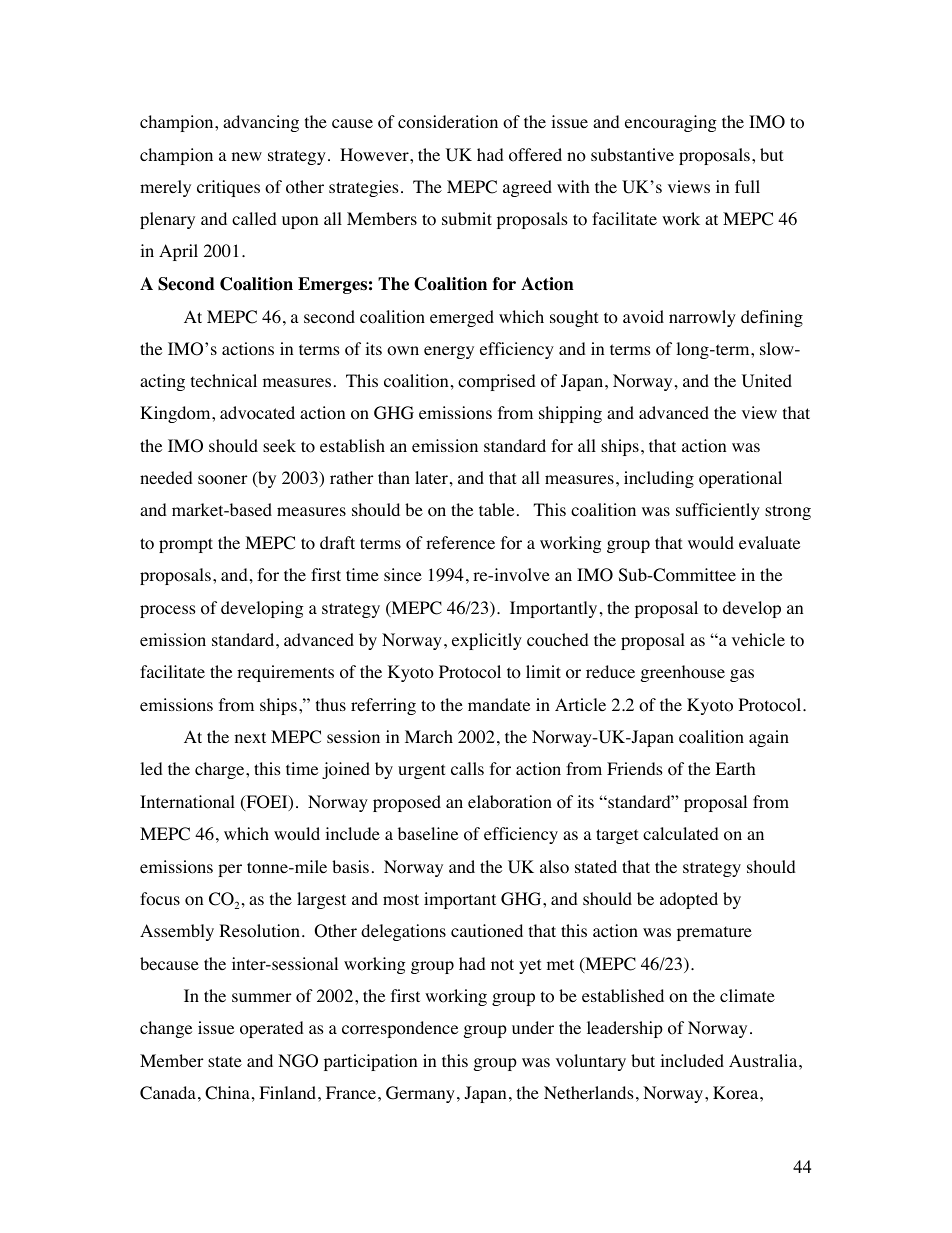 This document has width=952, height=1233. Describe the element at coordinates (671, 123) in the document. I see `encouraging` at that location.
